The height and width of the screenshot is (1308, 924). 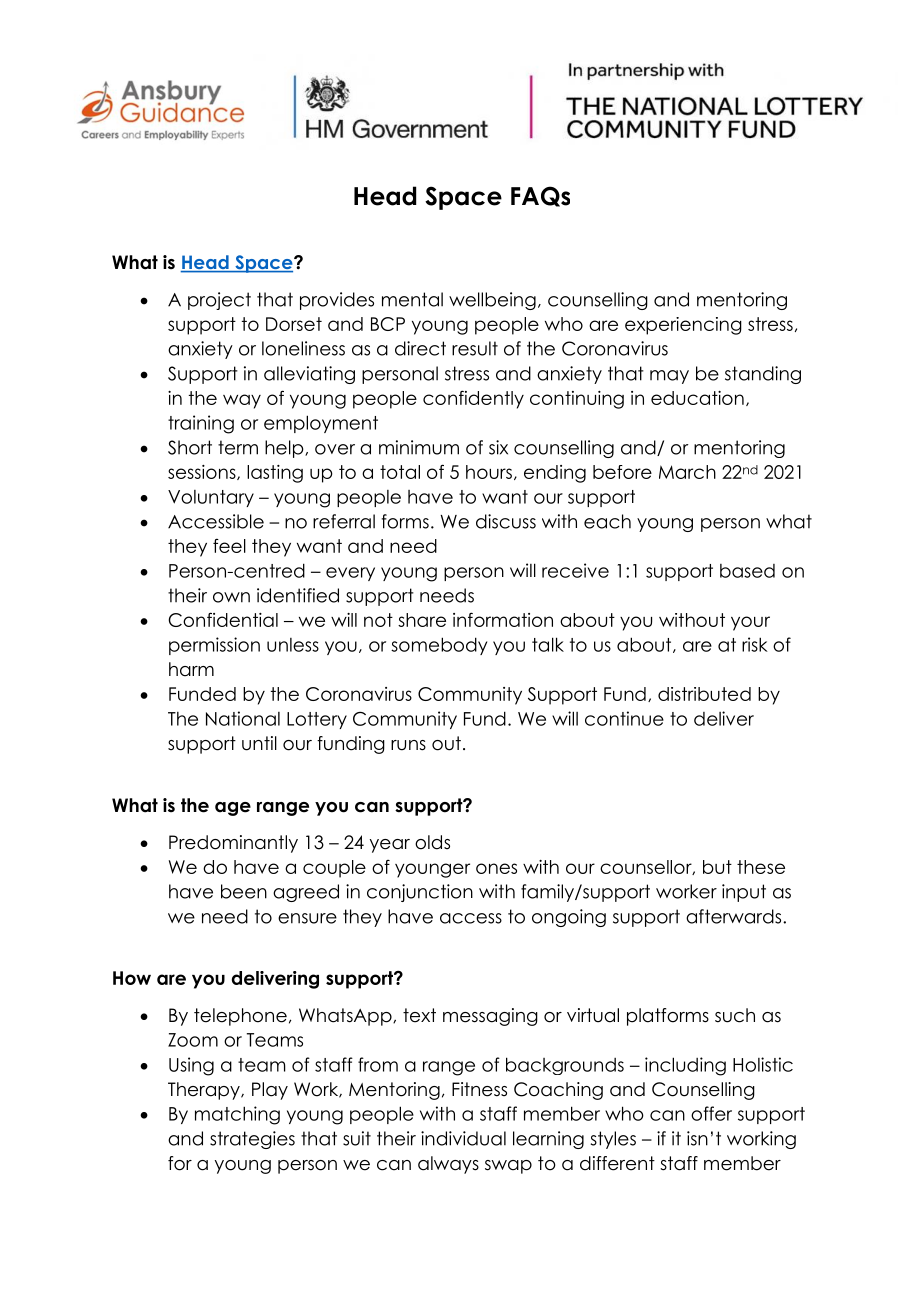 What do you see at coordinates (704, 694) in the screenshot?
I see `distributed` at bounding box center [704, 694].
